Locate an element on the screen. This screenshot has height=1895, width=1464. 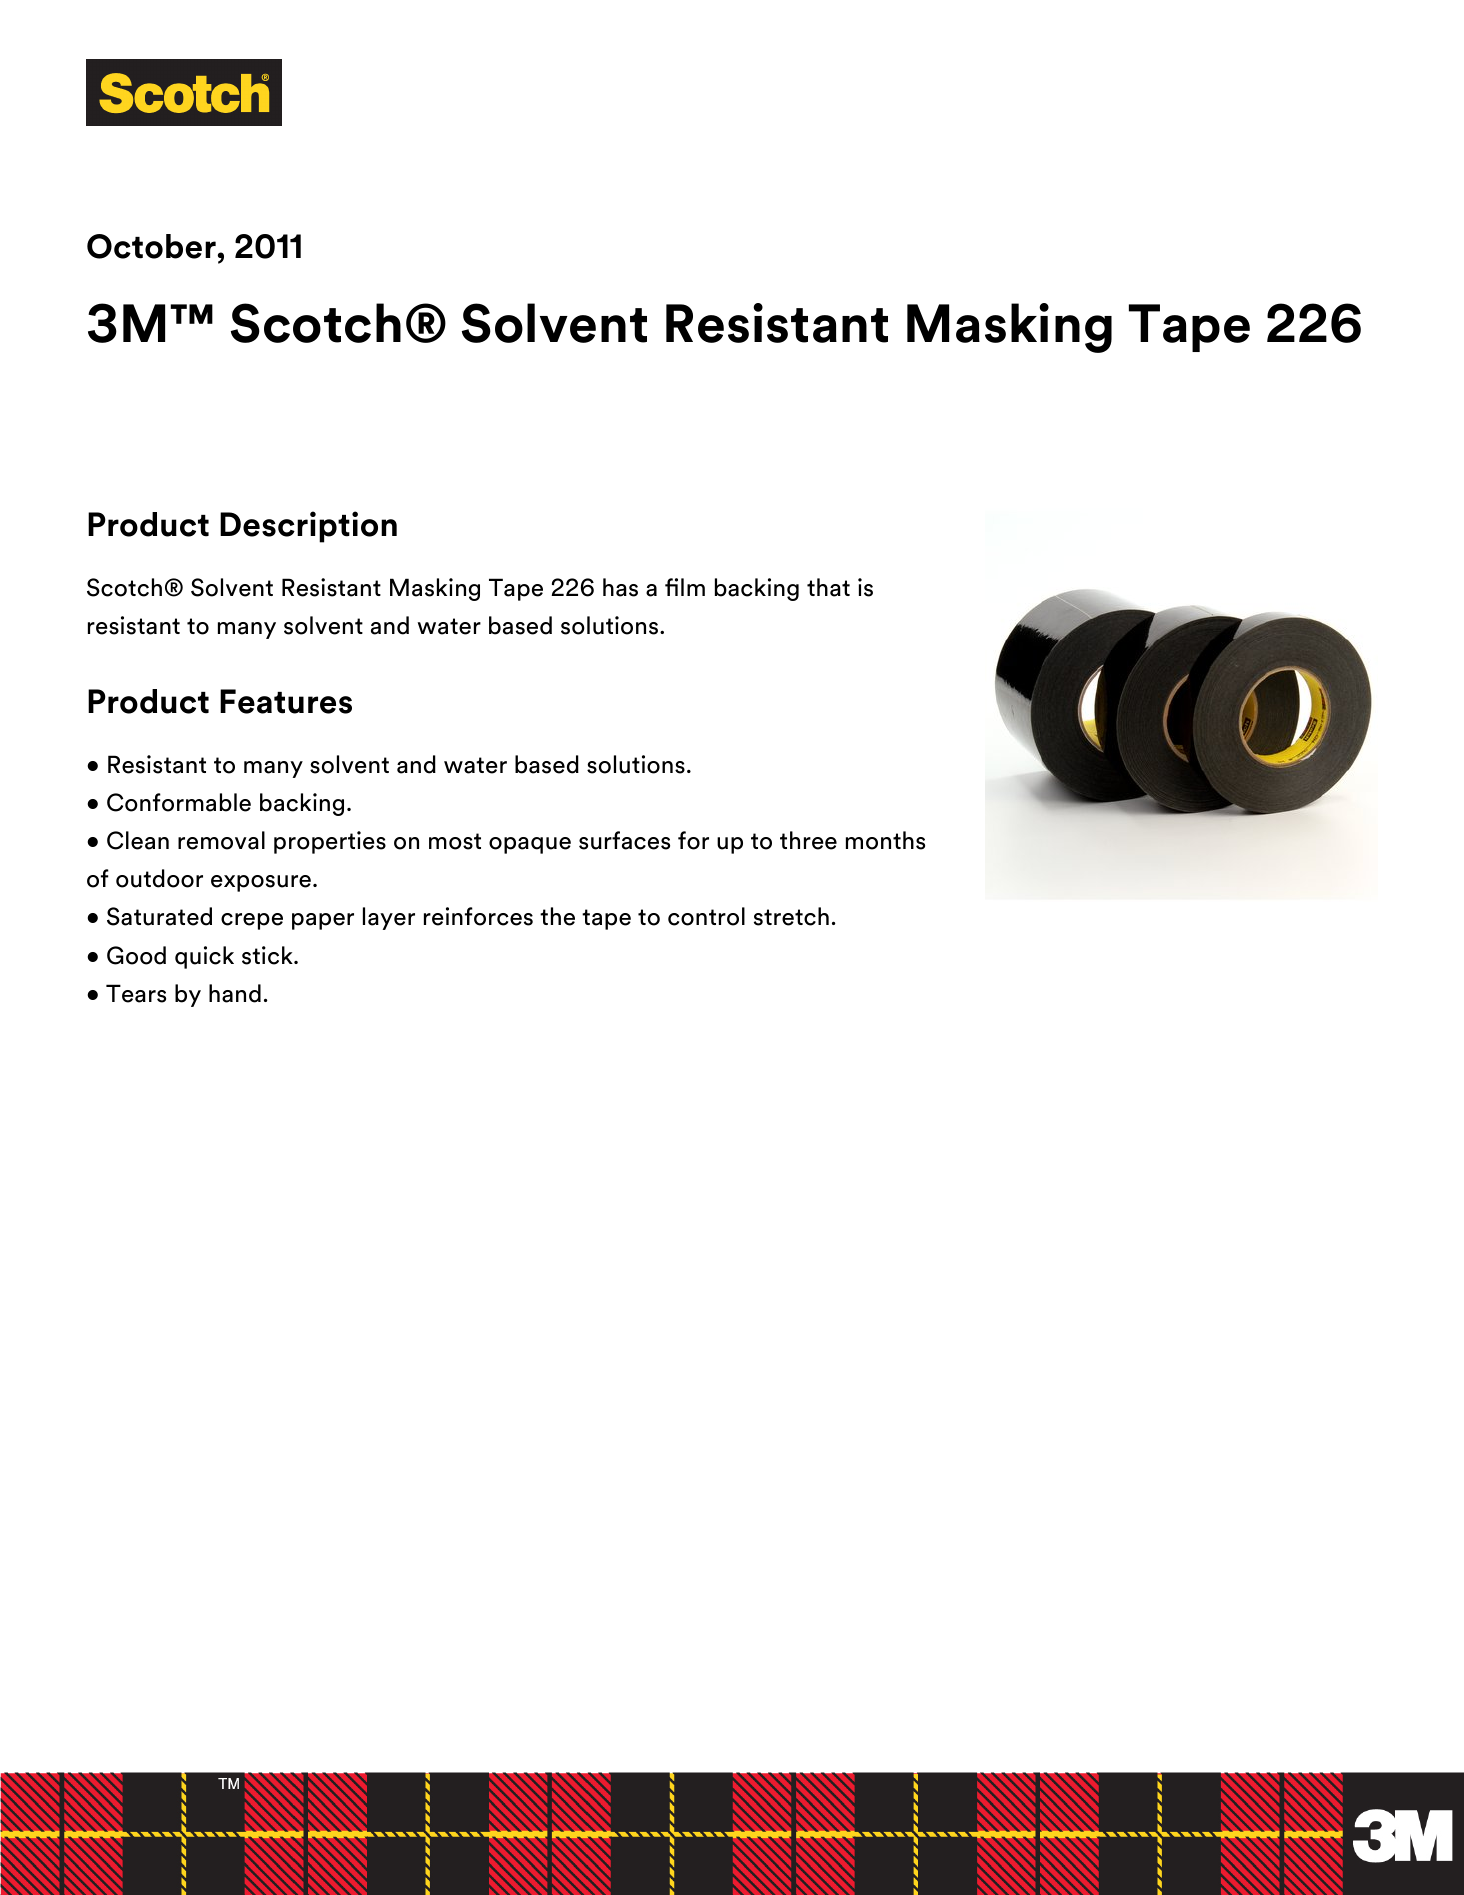
has is located at coordinates (620, 587).
